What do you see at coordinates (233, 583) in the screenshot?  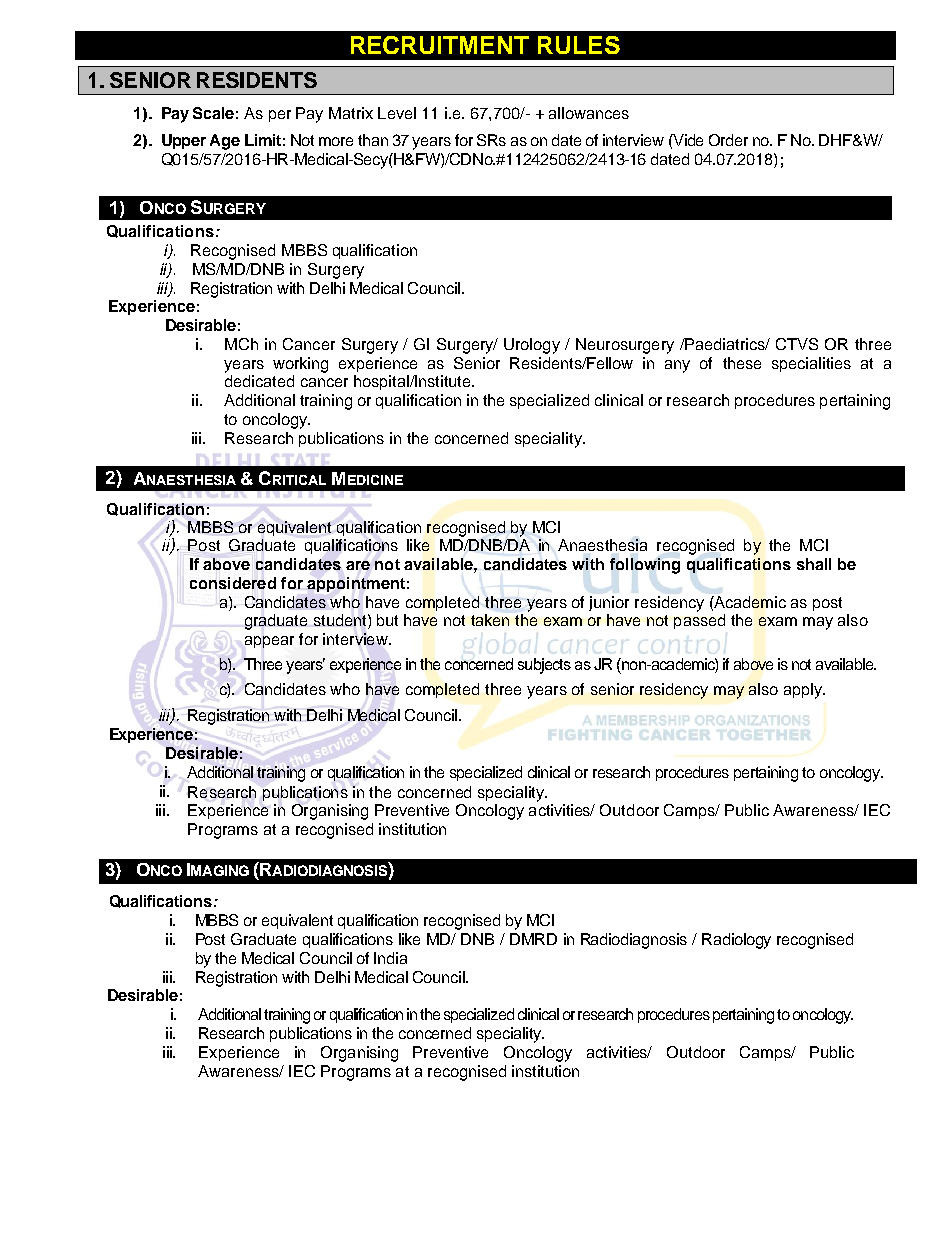 I see `considered` at bounding box center [233, 583].
